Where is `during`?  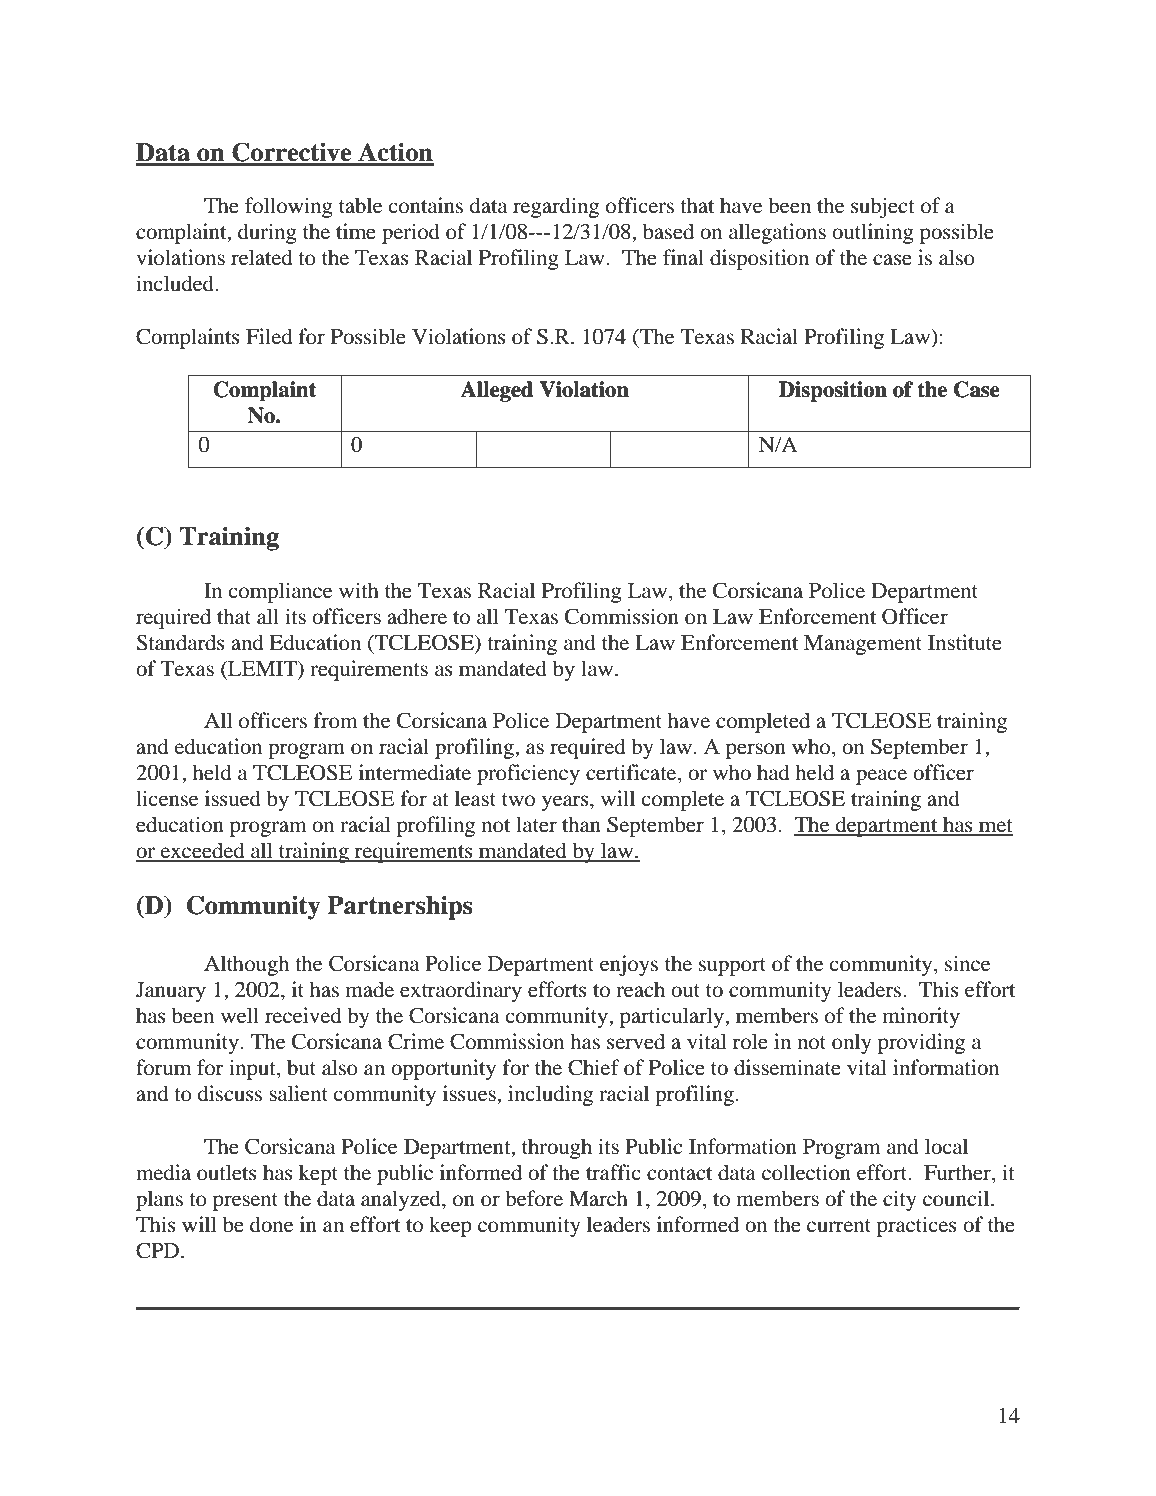
during is located at coordinates (267, 233).
